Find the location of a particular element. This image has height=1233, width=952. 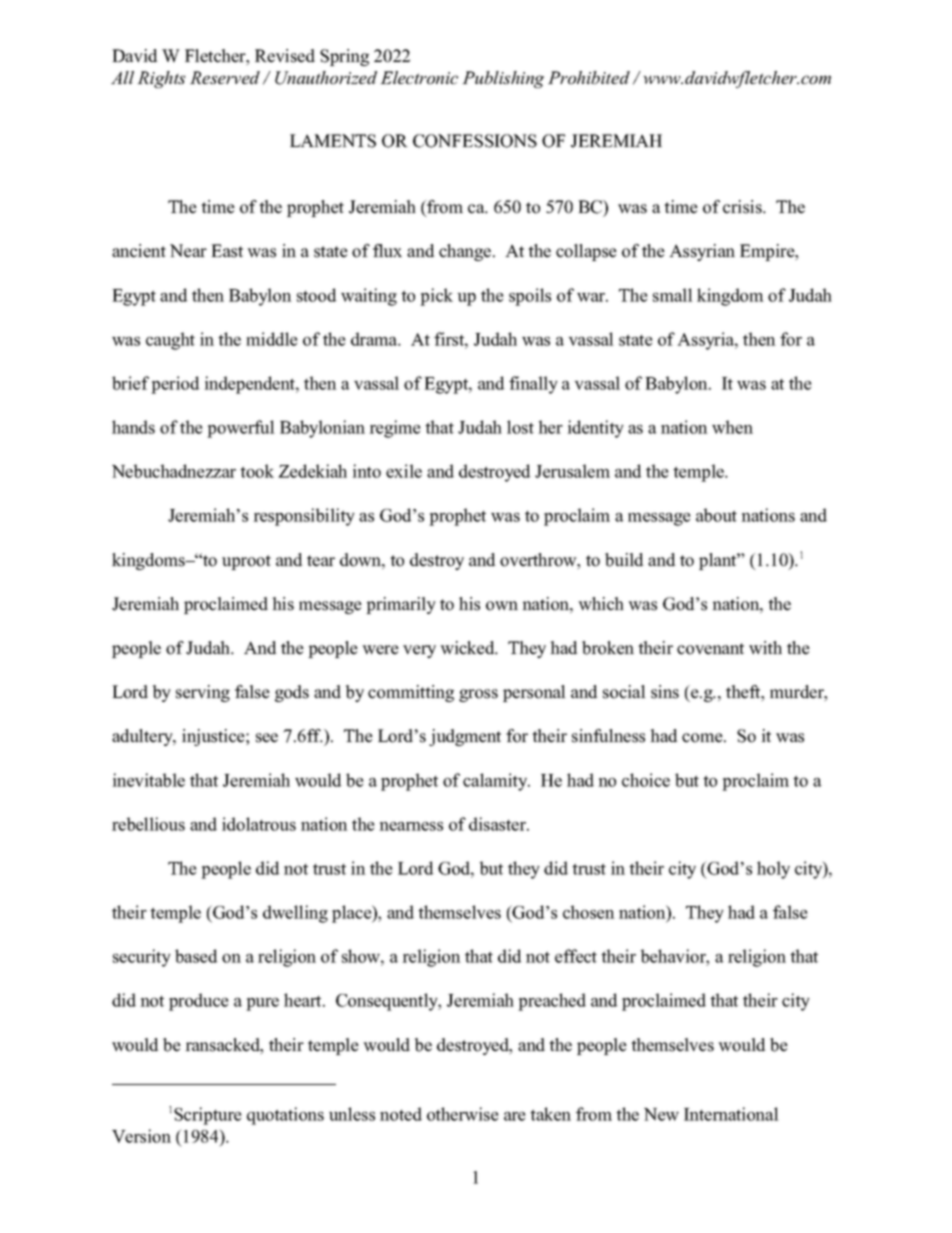

New is located at coordinates (661, 1114).
